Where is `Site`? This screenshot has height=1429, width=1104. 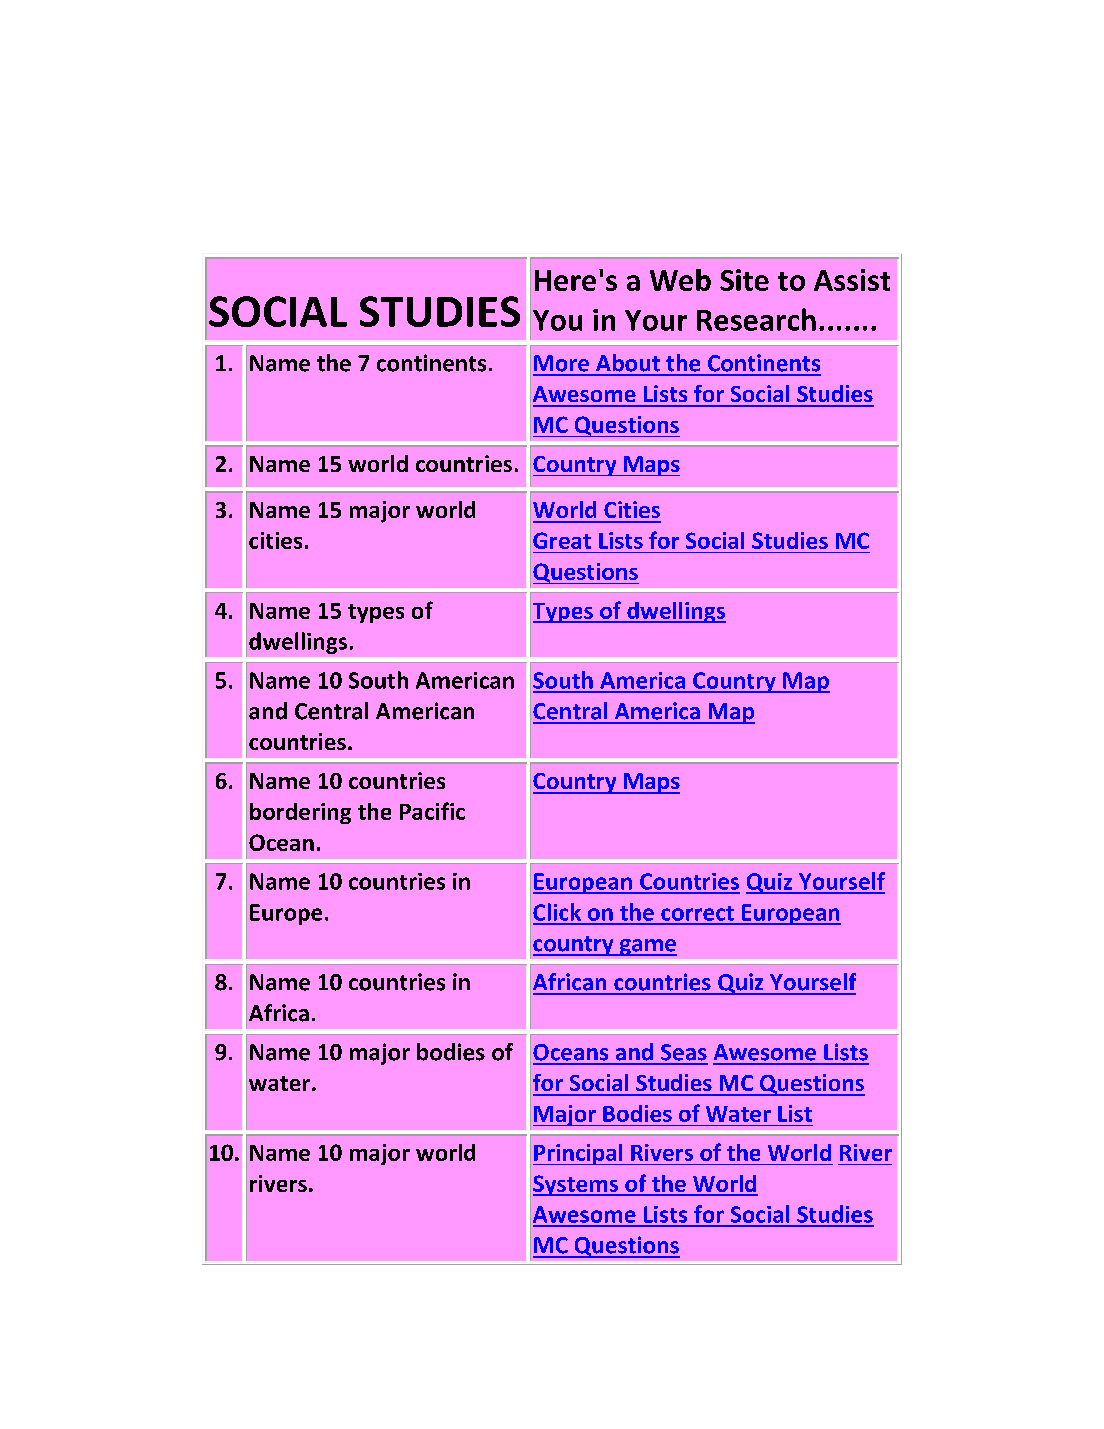 Site is located at coordinates (744, 280).
